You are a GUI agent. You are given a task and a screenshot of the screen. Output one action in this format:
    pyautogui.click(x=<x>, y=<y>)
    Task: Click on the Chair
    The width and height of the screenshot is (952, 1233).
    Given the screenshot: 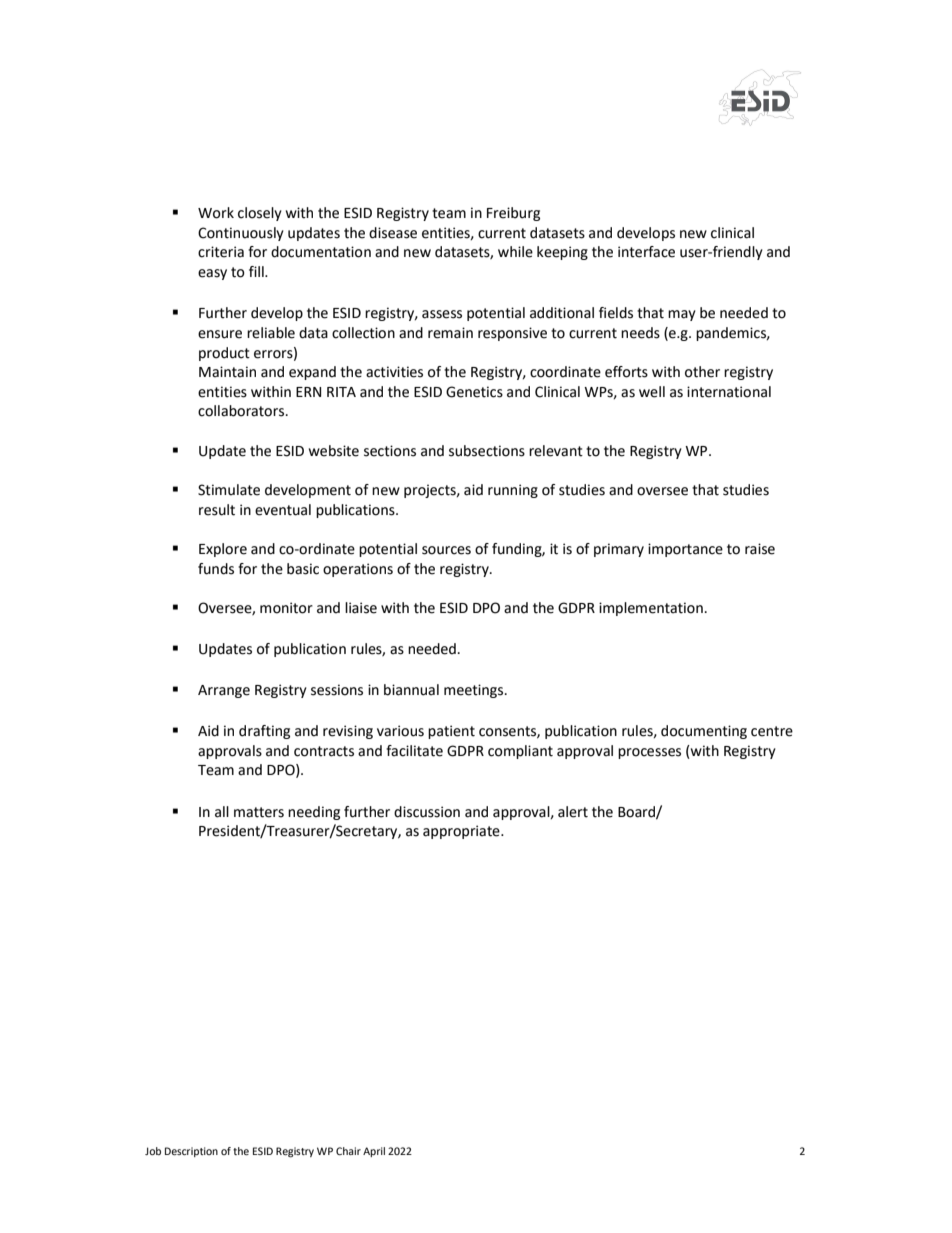 What is the action you would take?
    pyautogui.click(x=348, y=1151)
